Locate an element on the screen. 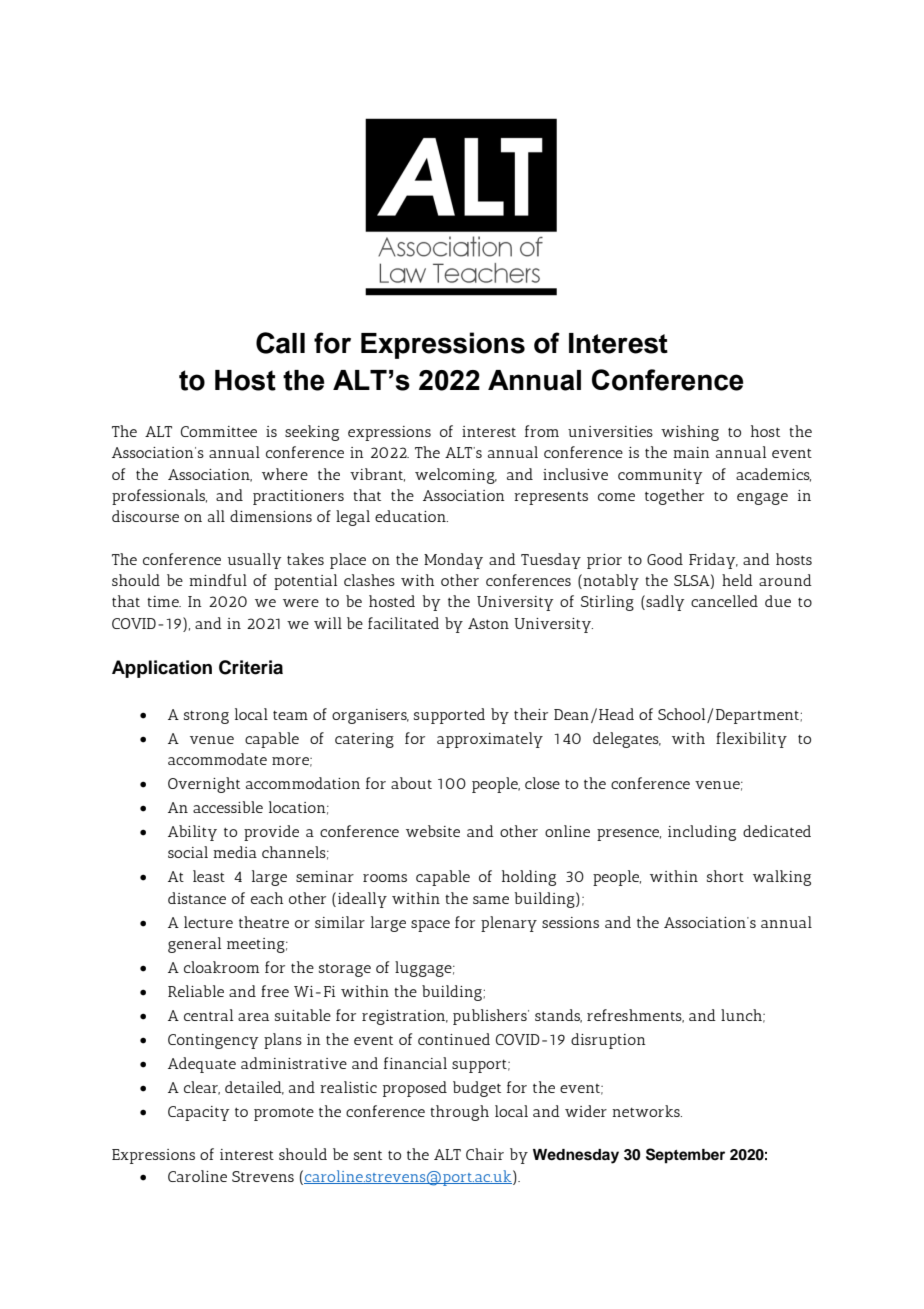  through is located at coordinates (459, 1113).
